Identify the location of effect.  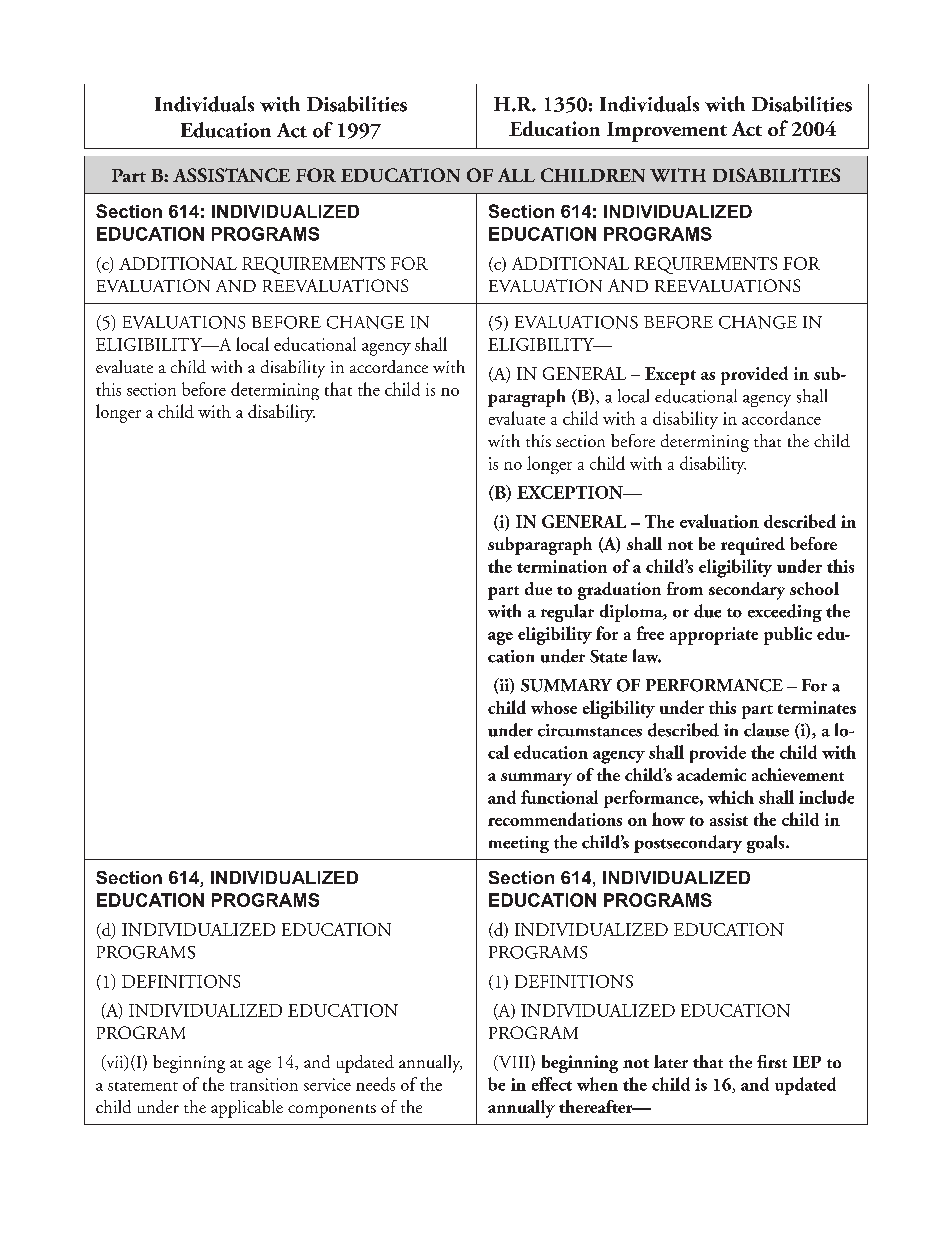
(552, 1084).
